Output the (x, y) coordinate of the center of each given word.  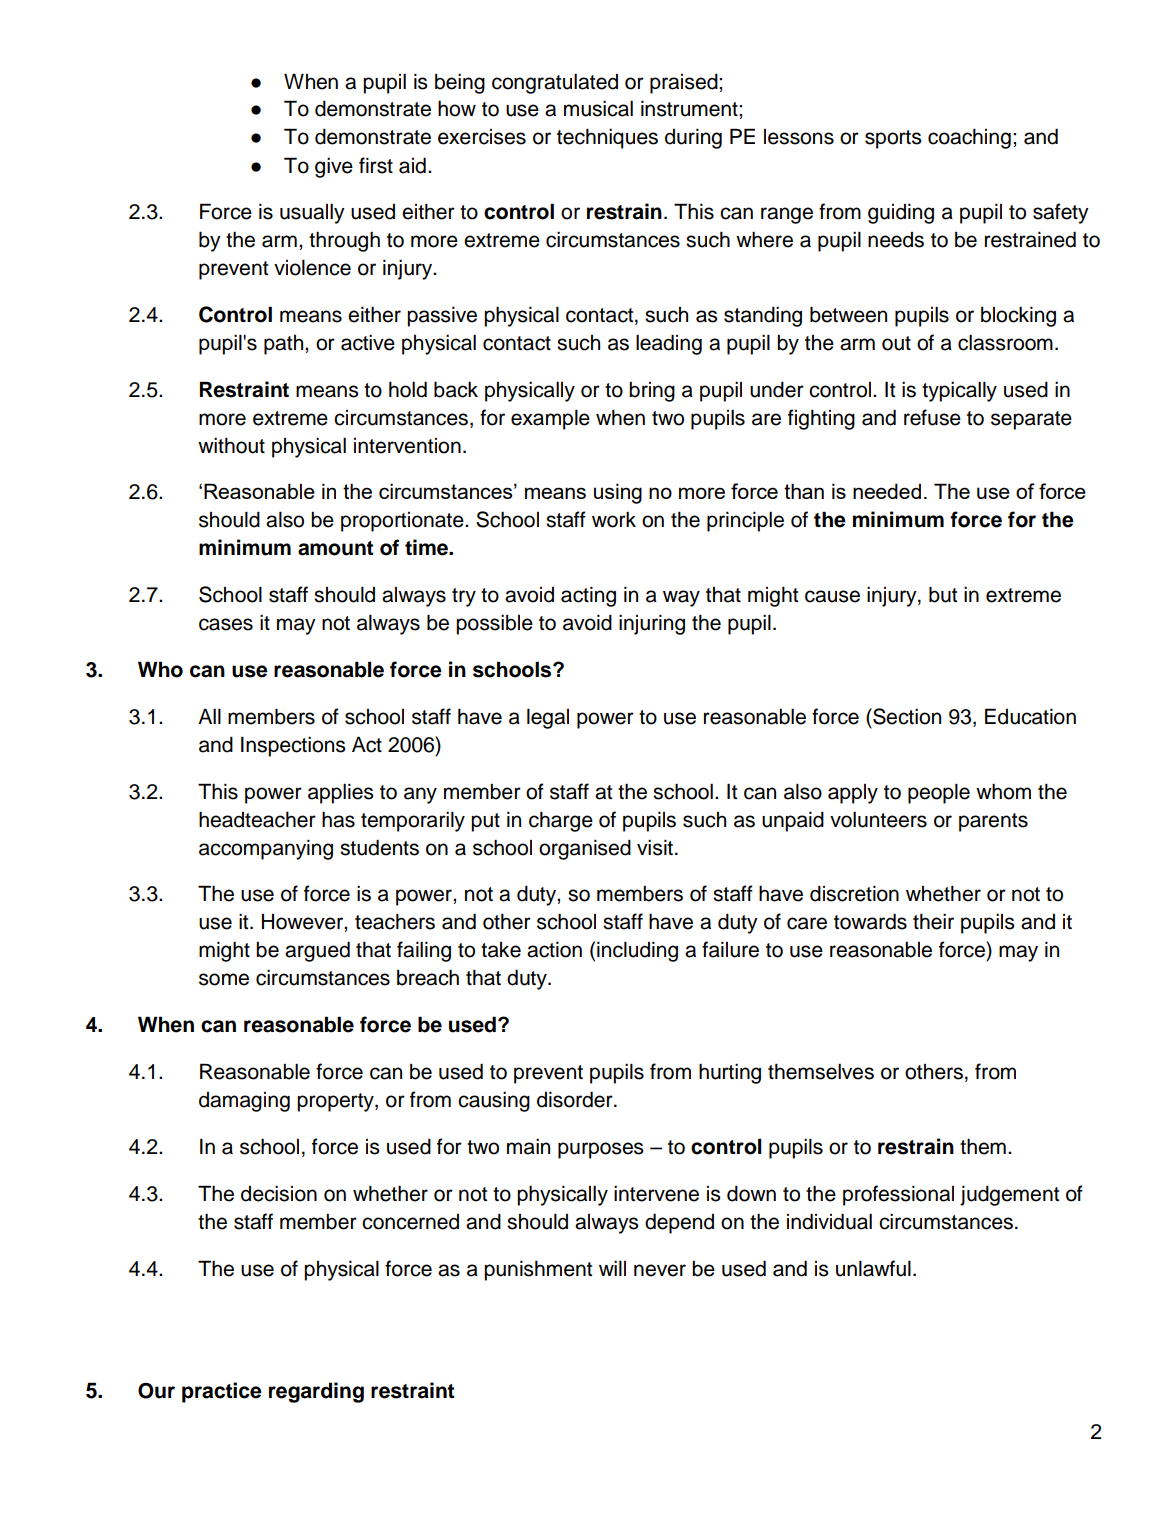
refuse (932, 417)
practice (222, 1392)
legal (548, 719)
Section (906, 716)
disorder (576, 1099)
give (334, 168)
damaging (244, 1102)
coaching (969, 139)
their (933, 922)
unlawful (873, 1268)
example (550, 420)
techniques (607, 139)
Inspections (293, 746)
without (231, 446)
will (612, 1268)
